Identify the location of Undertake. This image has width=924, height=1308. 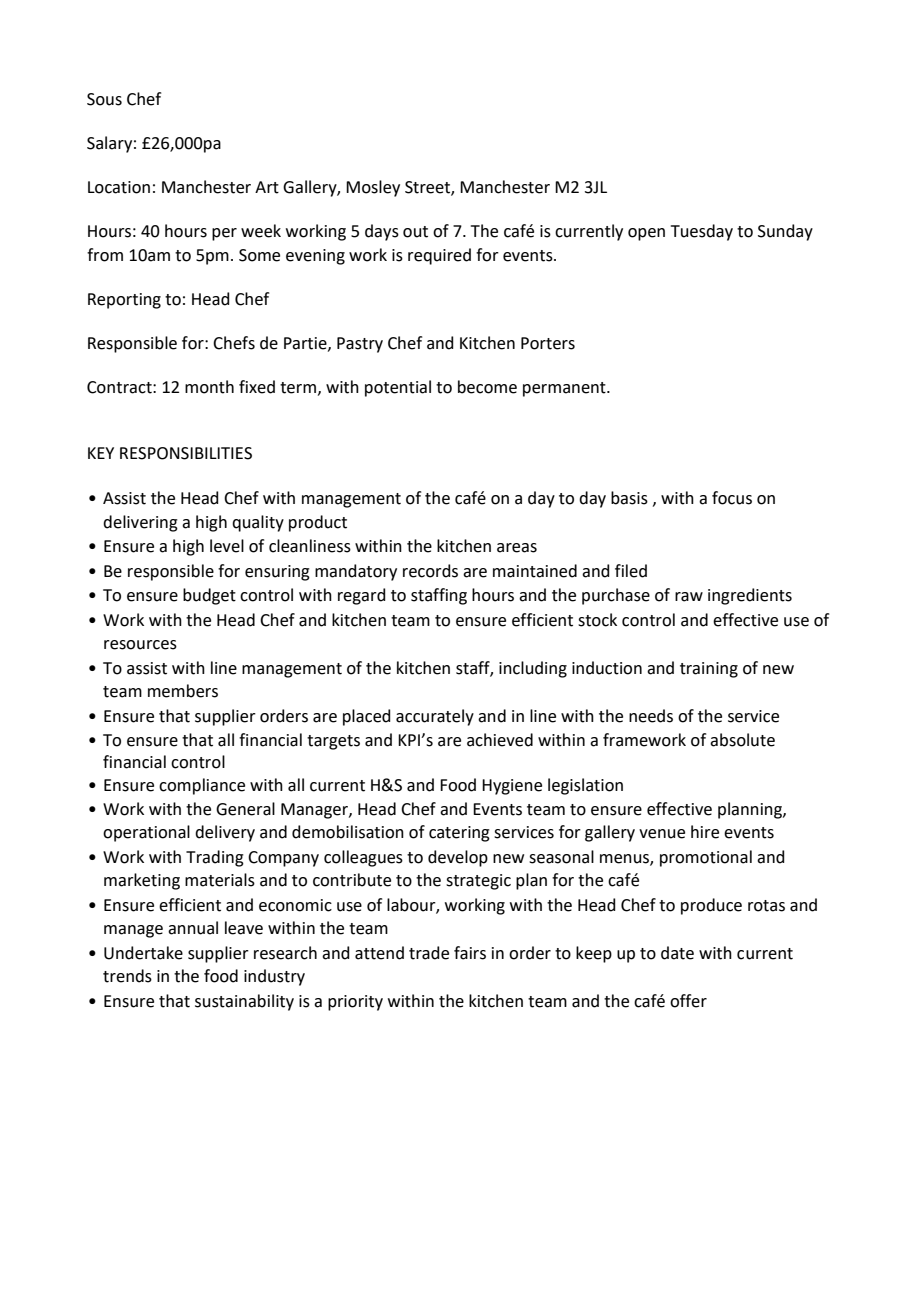
(143, 953).
